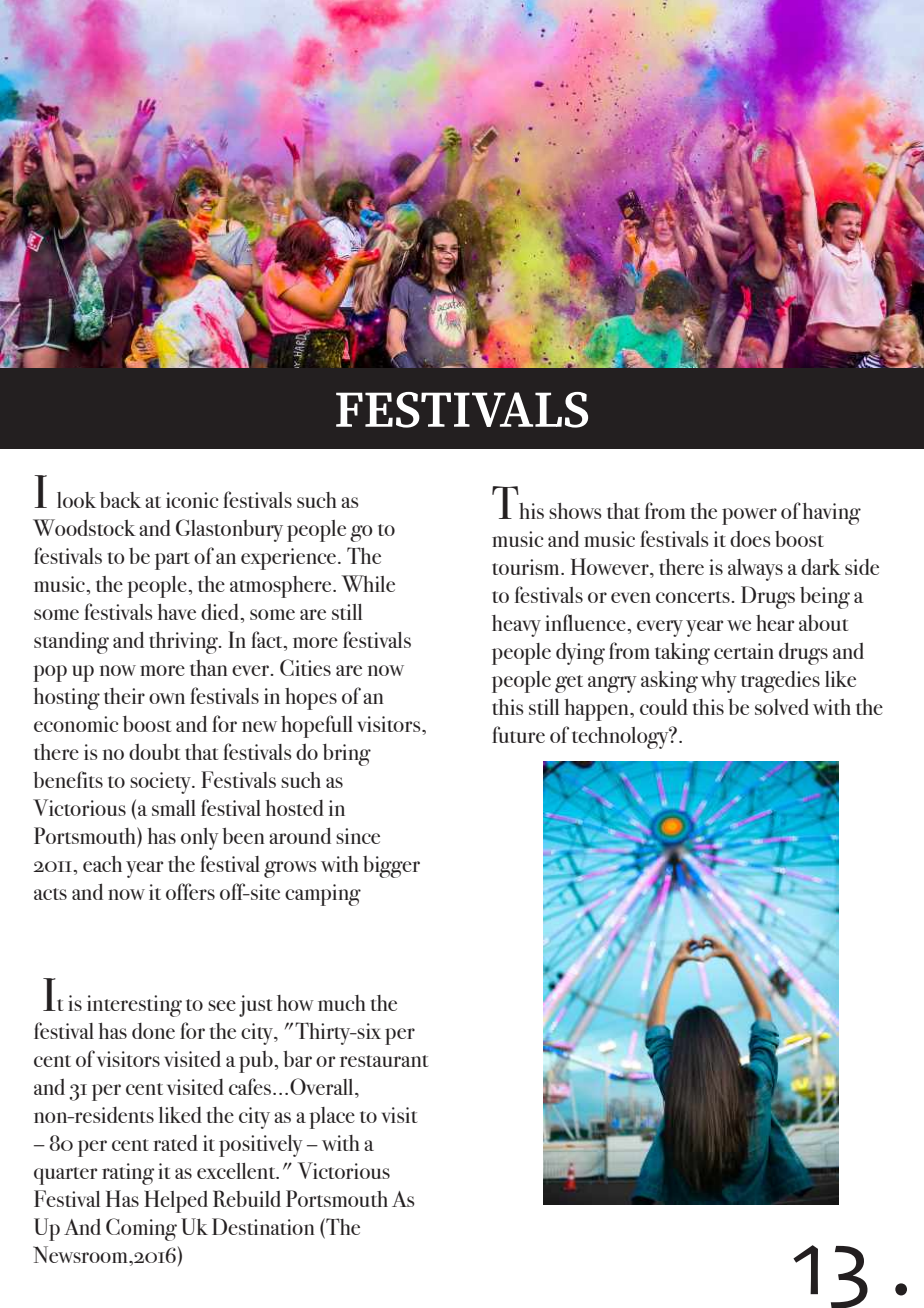  Describe the element at coordinates (332, 1118) in the image. I see `place` at that location.
